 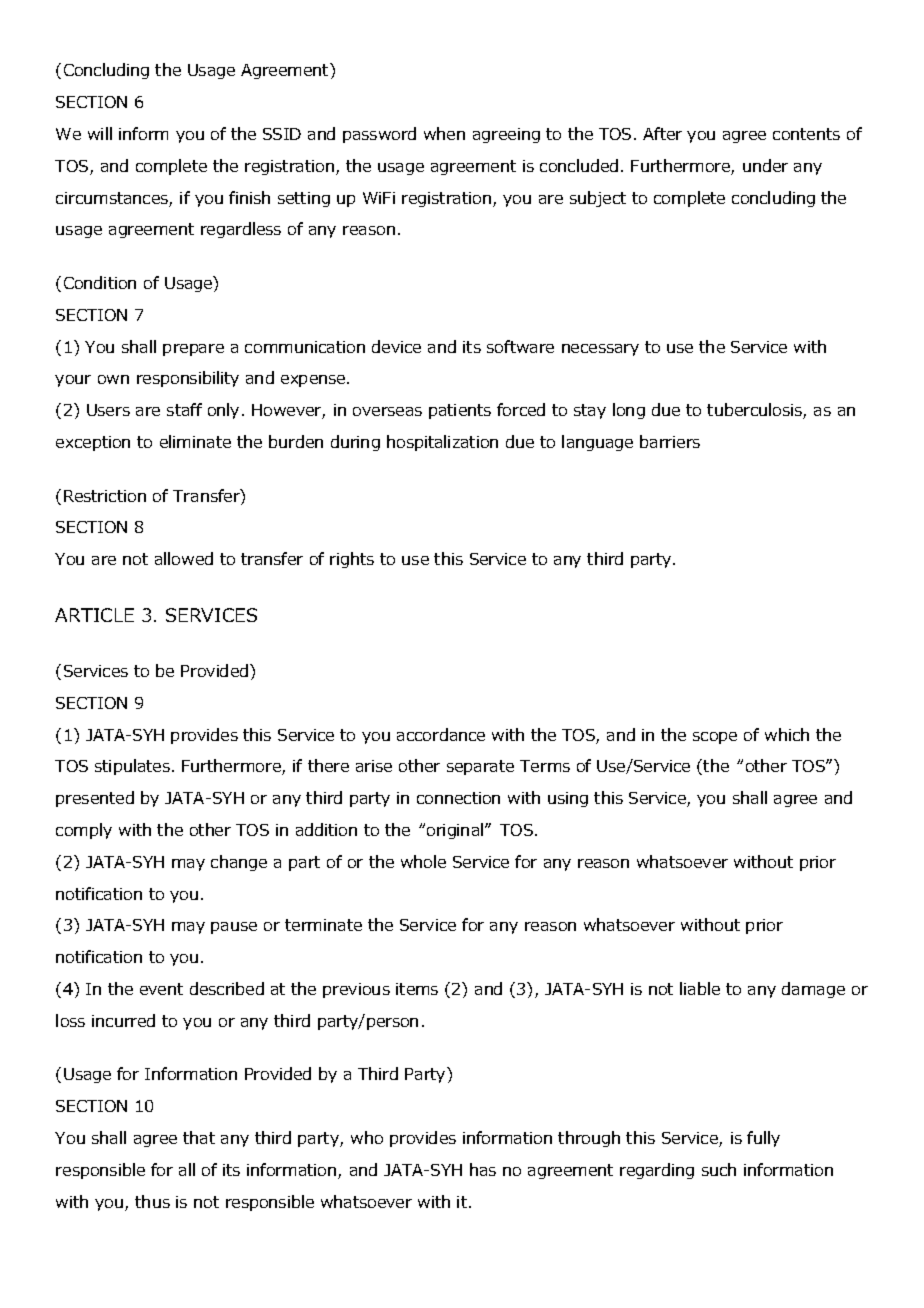 What do you see at coordinates (442, 443) in the image?
I see `hospitalization` at bounding box center [442, 443].
